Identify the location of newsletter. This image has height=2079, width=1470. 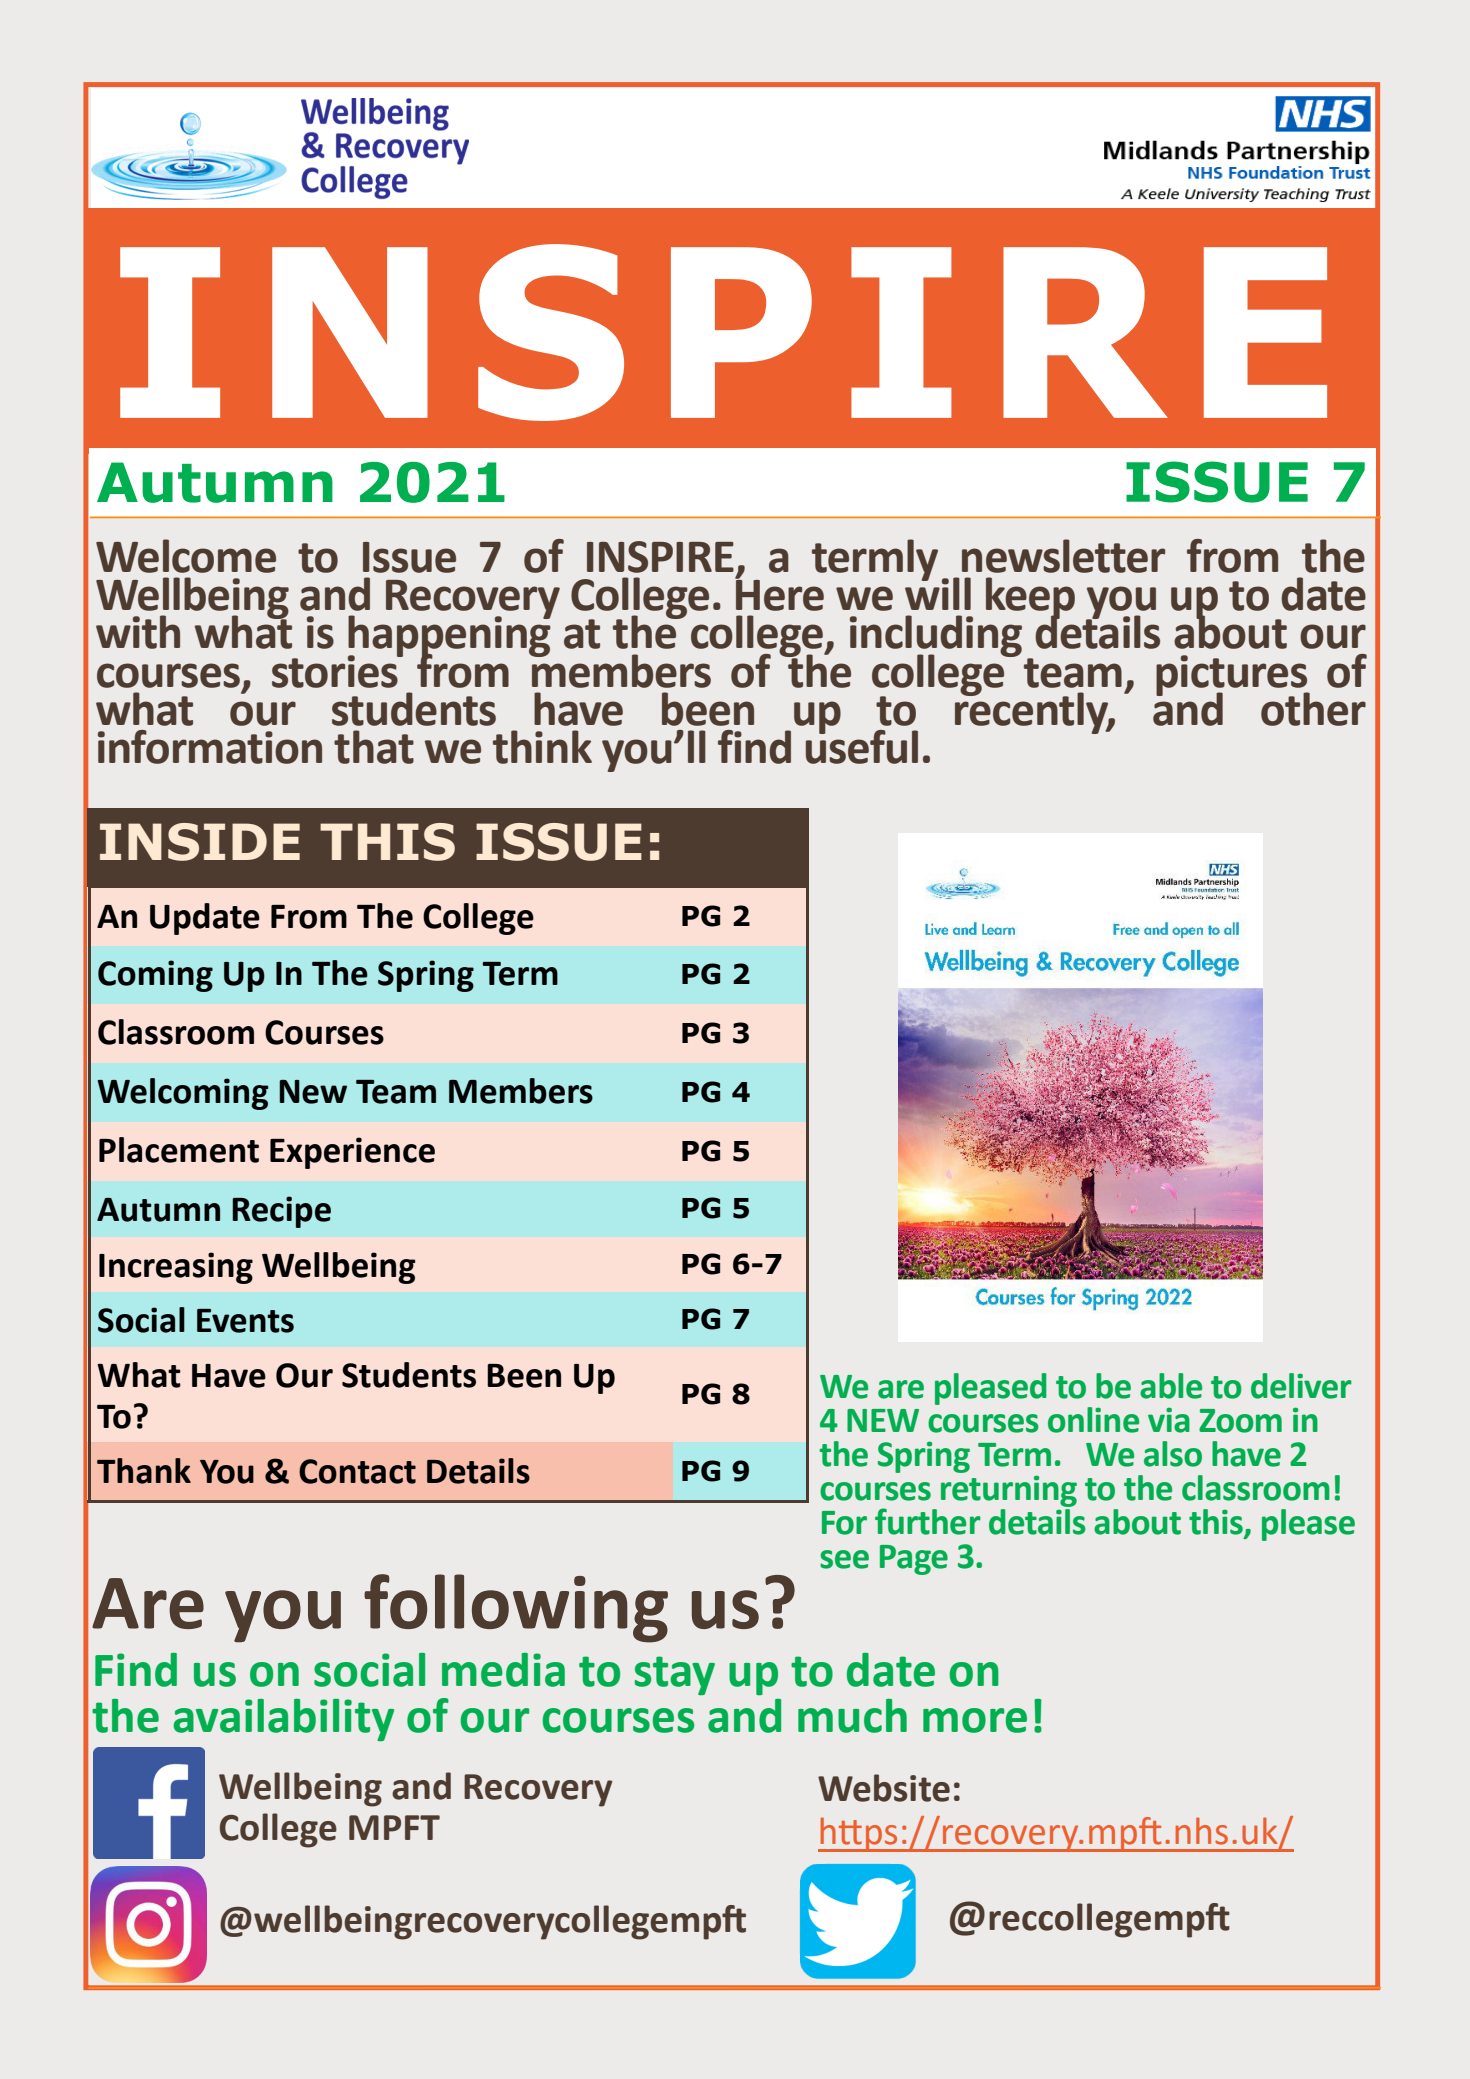
(1063, 556).
